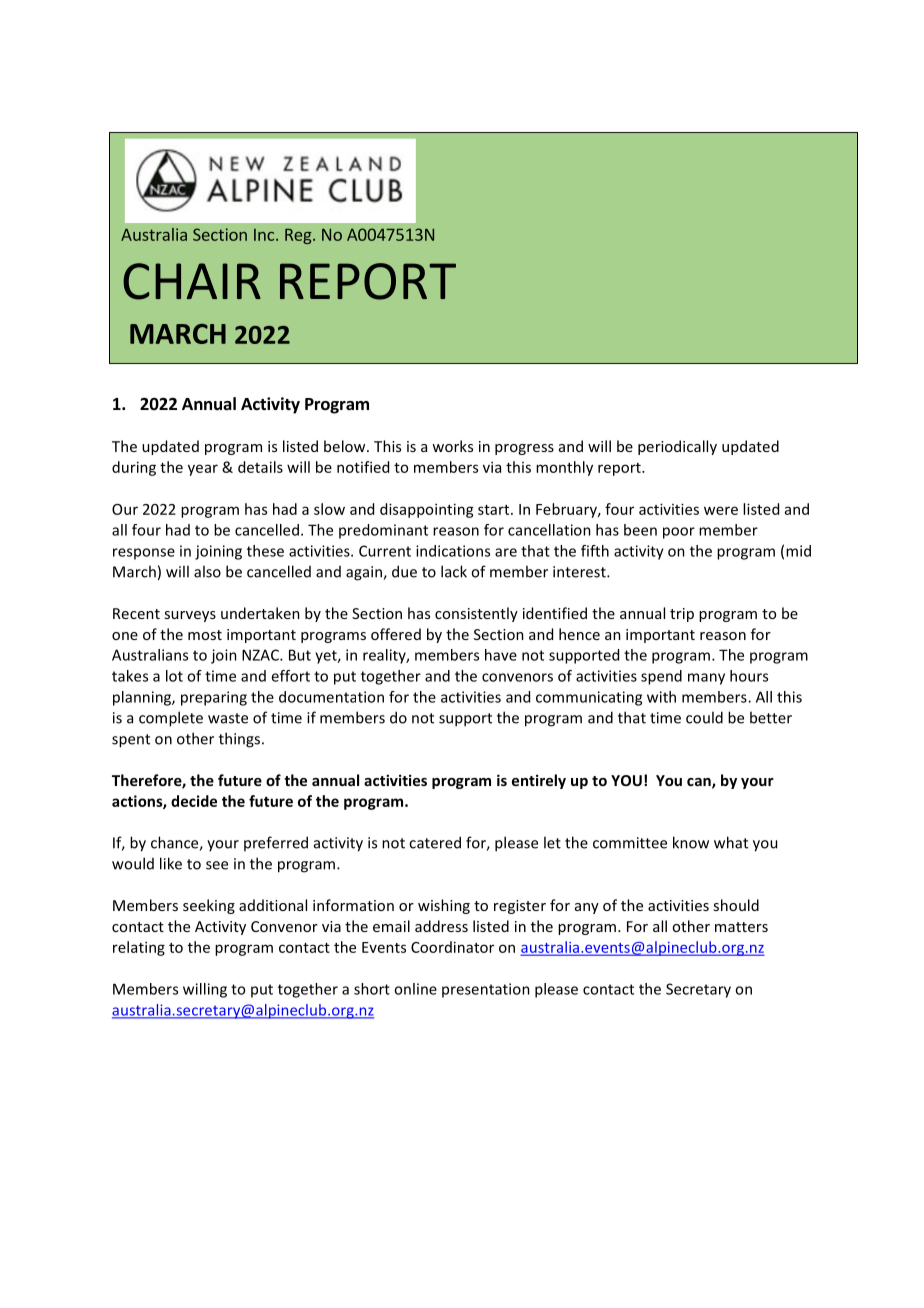 The height and width of the screenshot is (1308, 924). What do you see at coordinates (721, 510) in the screenshot?
I see `were` at bounding box center [721, 510].
